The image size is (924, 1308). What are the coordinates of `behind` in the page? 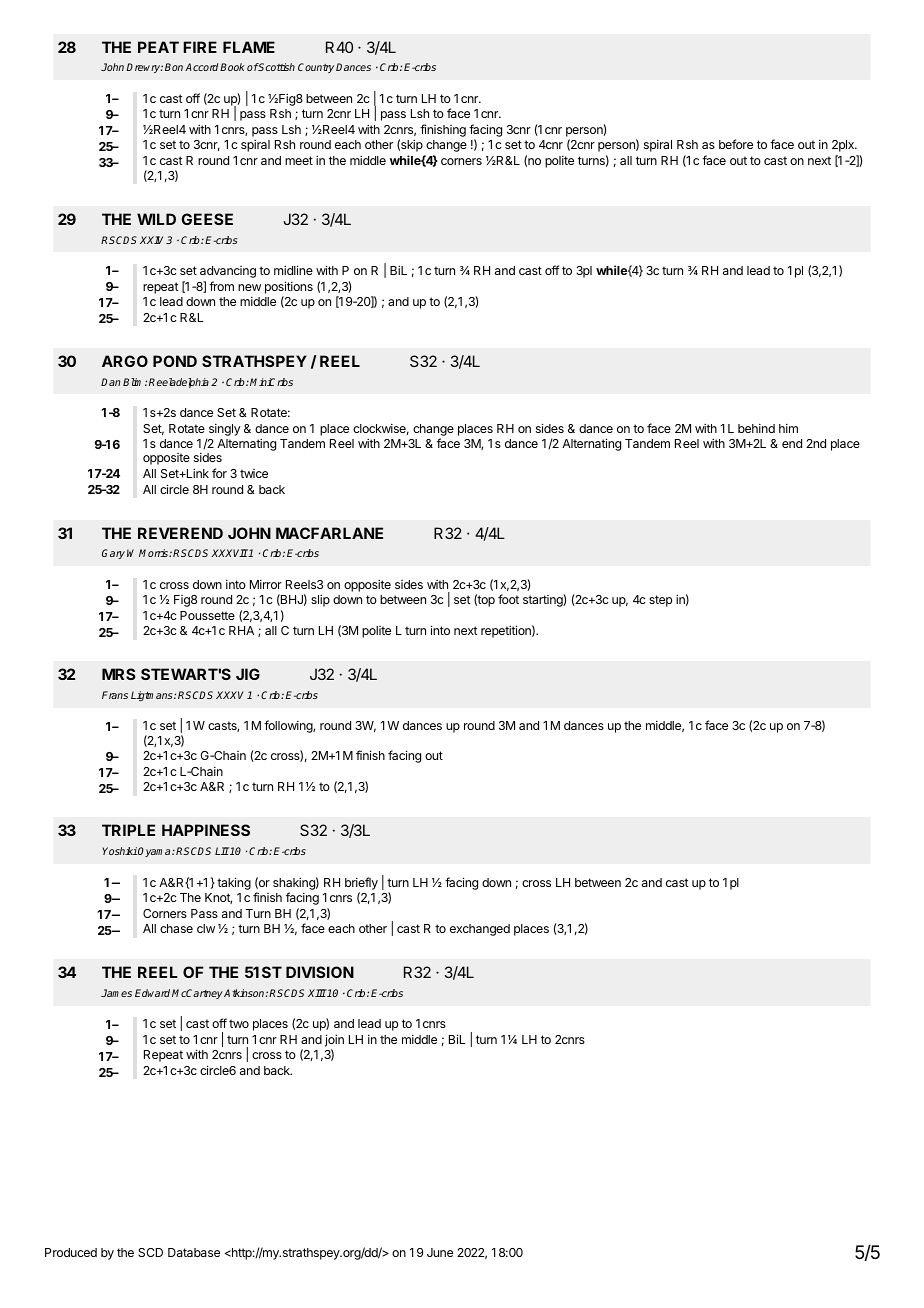 It's located at (756, 428).
